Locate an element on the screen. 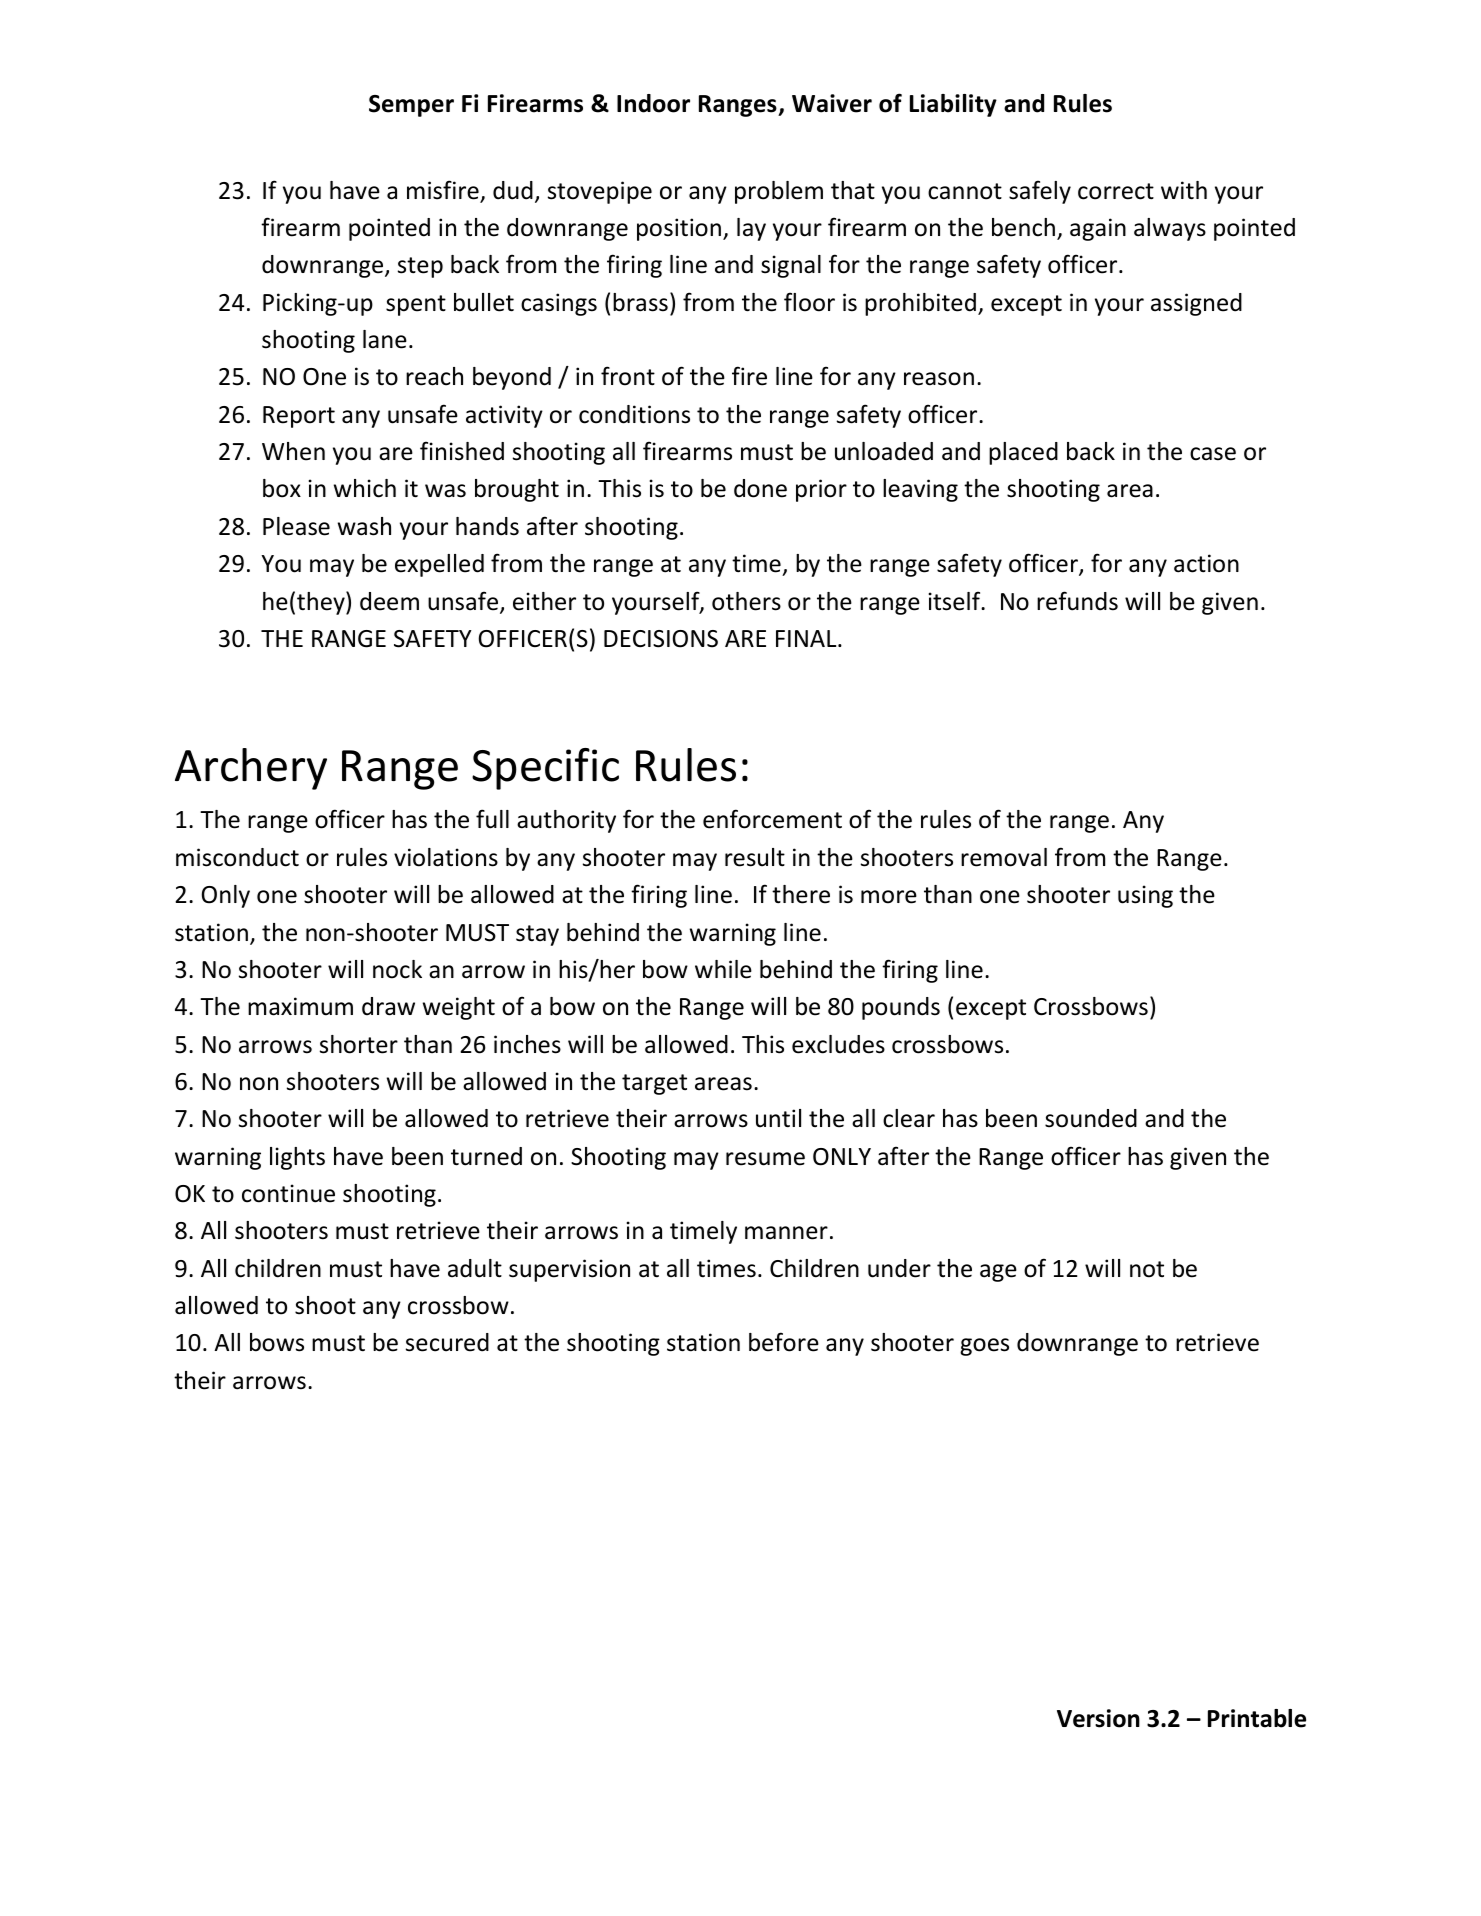  problem is located at coordinates (779, 192).
